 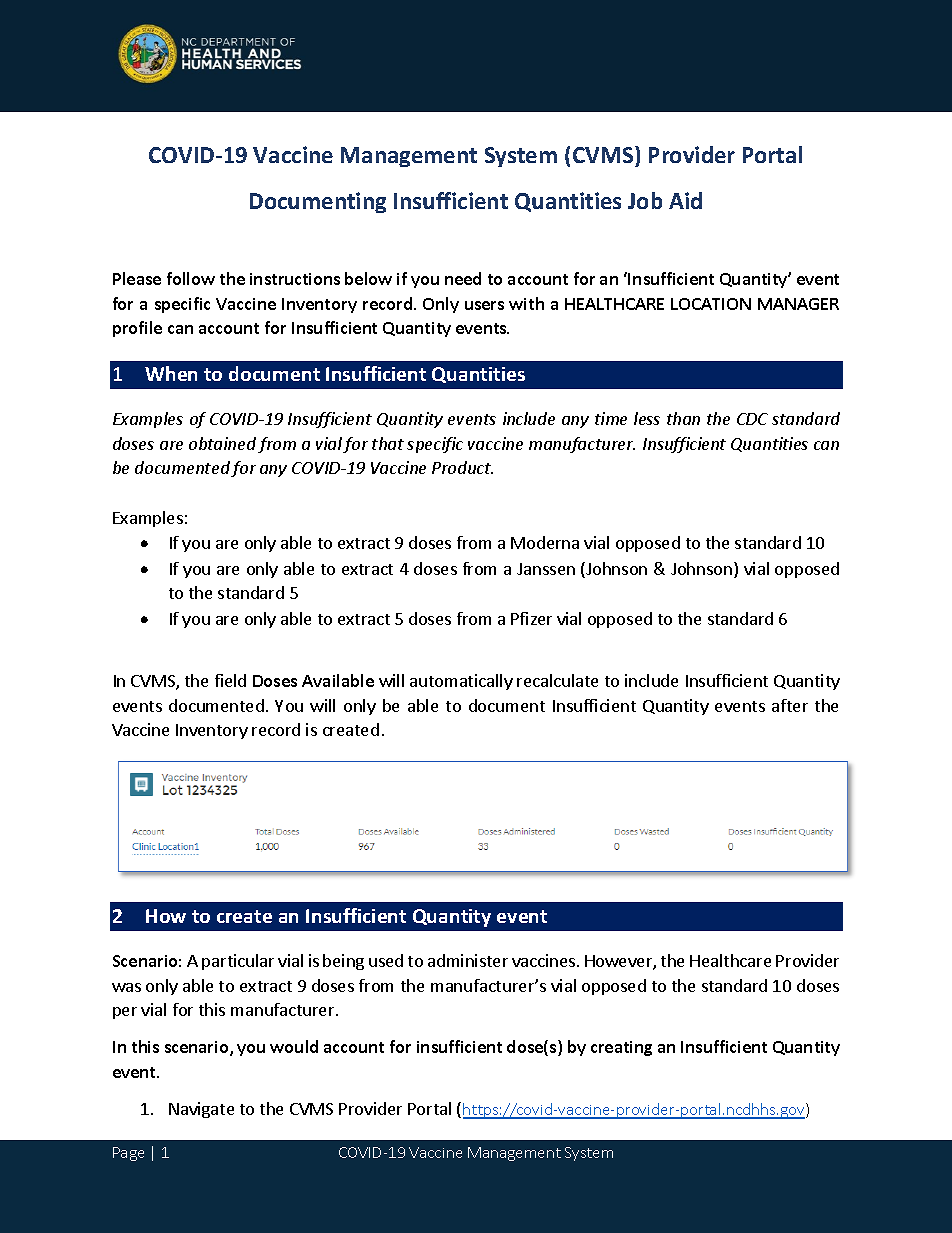 I want to click on field, so click(x=230, y=680).
